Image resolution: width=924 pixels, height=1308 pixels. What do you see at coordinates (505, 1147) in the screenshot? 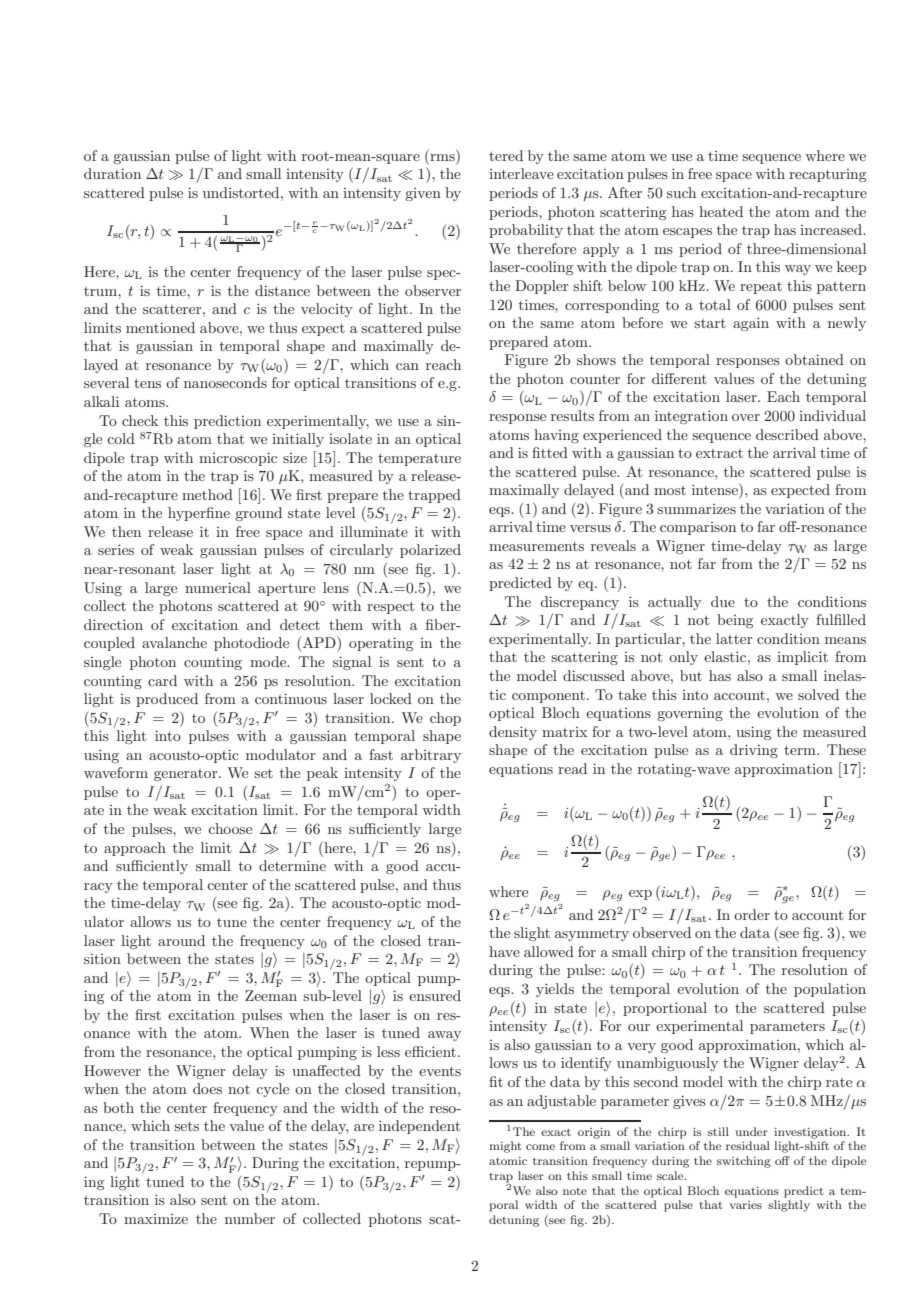
I see `might` at bounding box center [505, 1147].
